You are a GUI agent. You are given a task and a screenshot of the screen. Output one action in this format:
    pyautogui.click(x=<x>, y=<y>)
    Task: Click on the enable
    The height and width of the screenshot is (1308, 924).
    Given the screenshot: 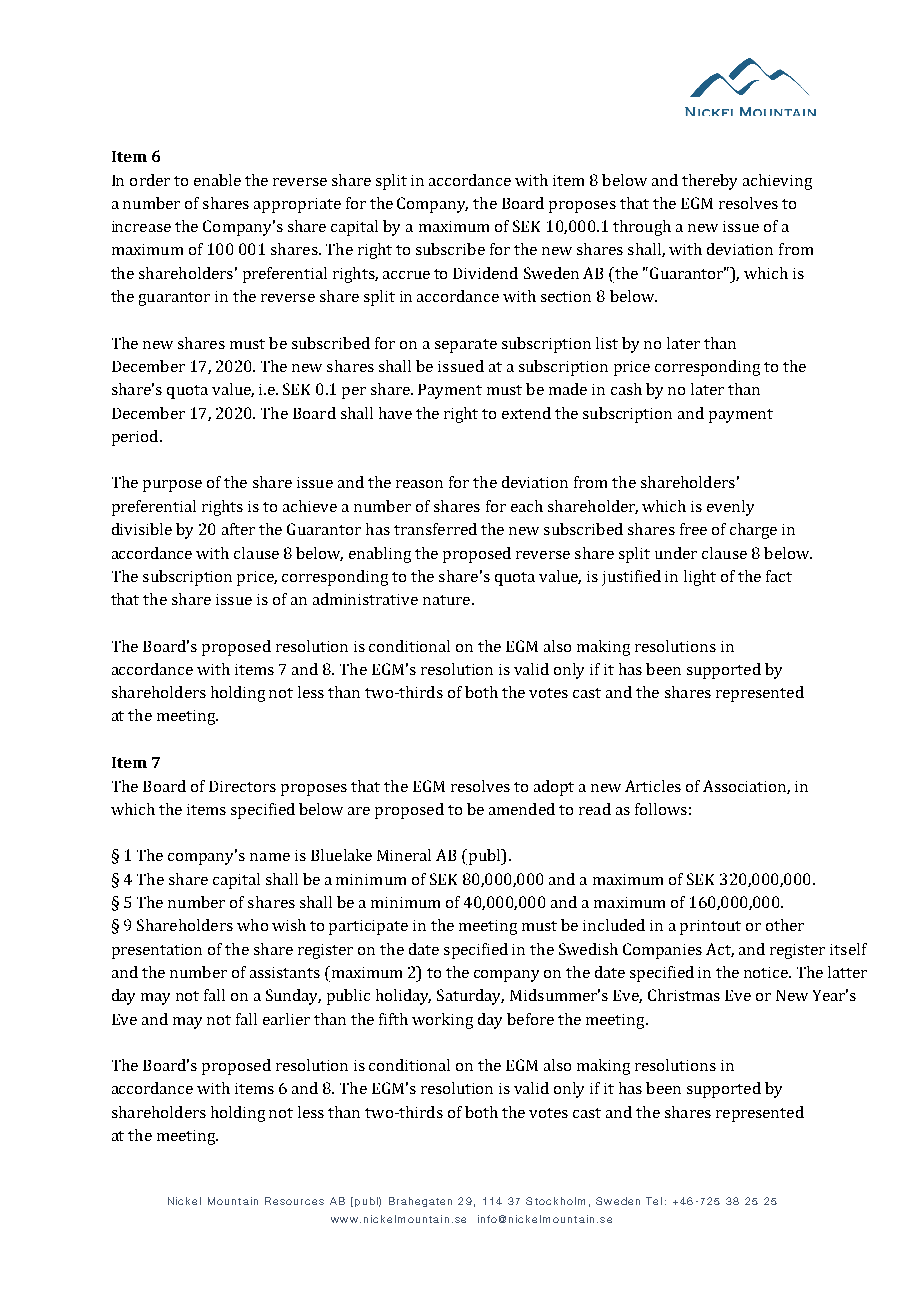 What is the action you would take?
    pyautogui.click(x=217, y=180)
